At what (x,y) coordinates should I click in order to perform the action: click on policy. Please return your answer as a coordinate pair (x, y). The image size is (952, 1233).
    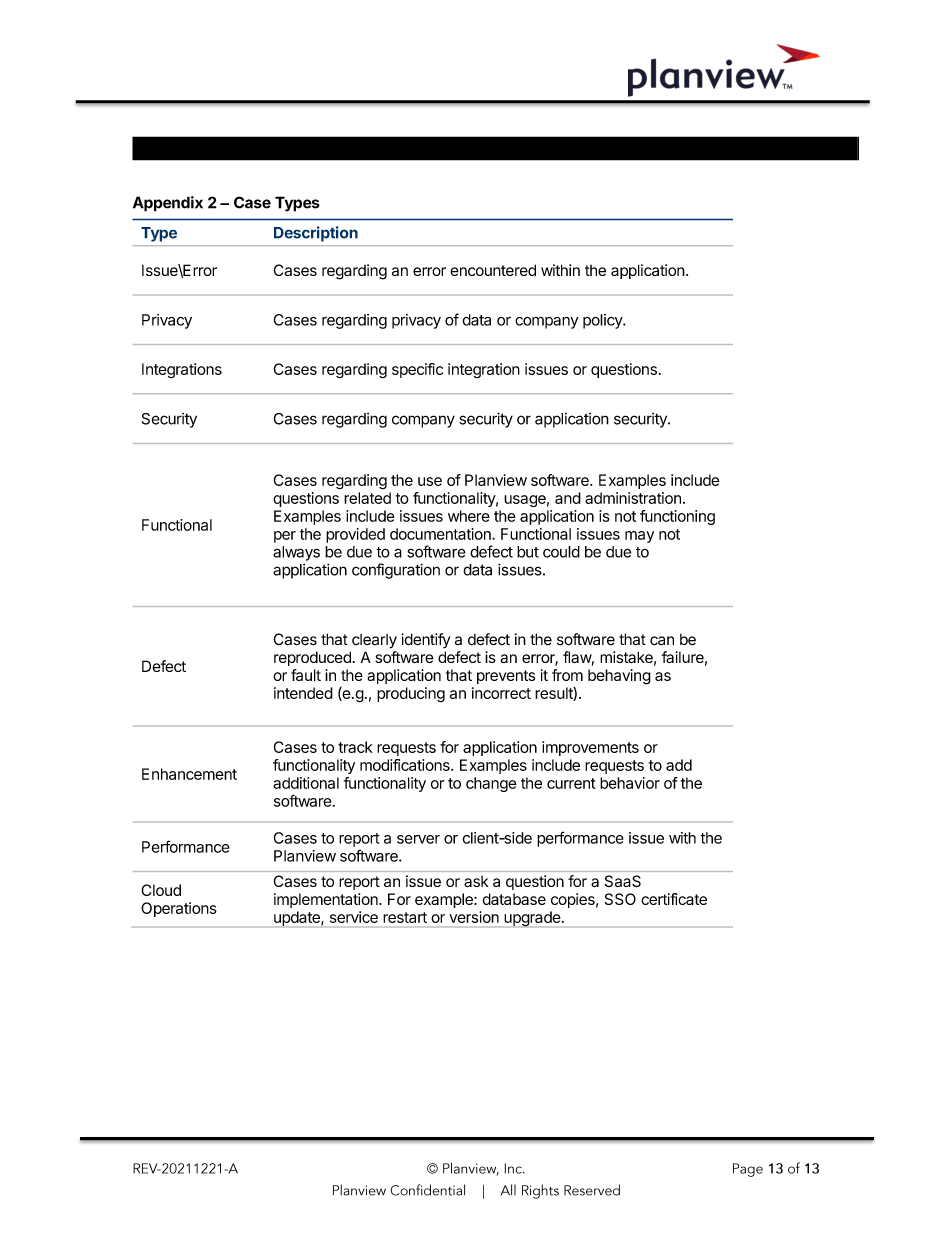
    Looking at the image, I should click on (603, 321).
